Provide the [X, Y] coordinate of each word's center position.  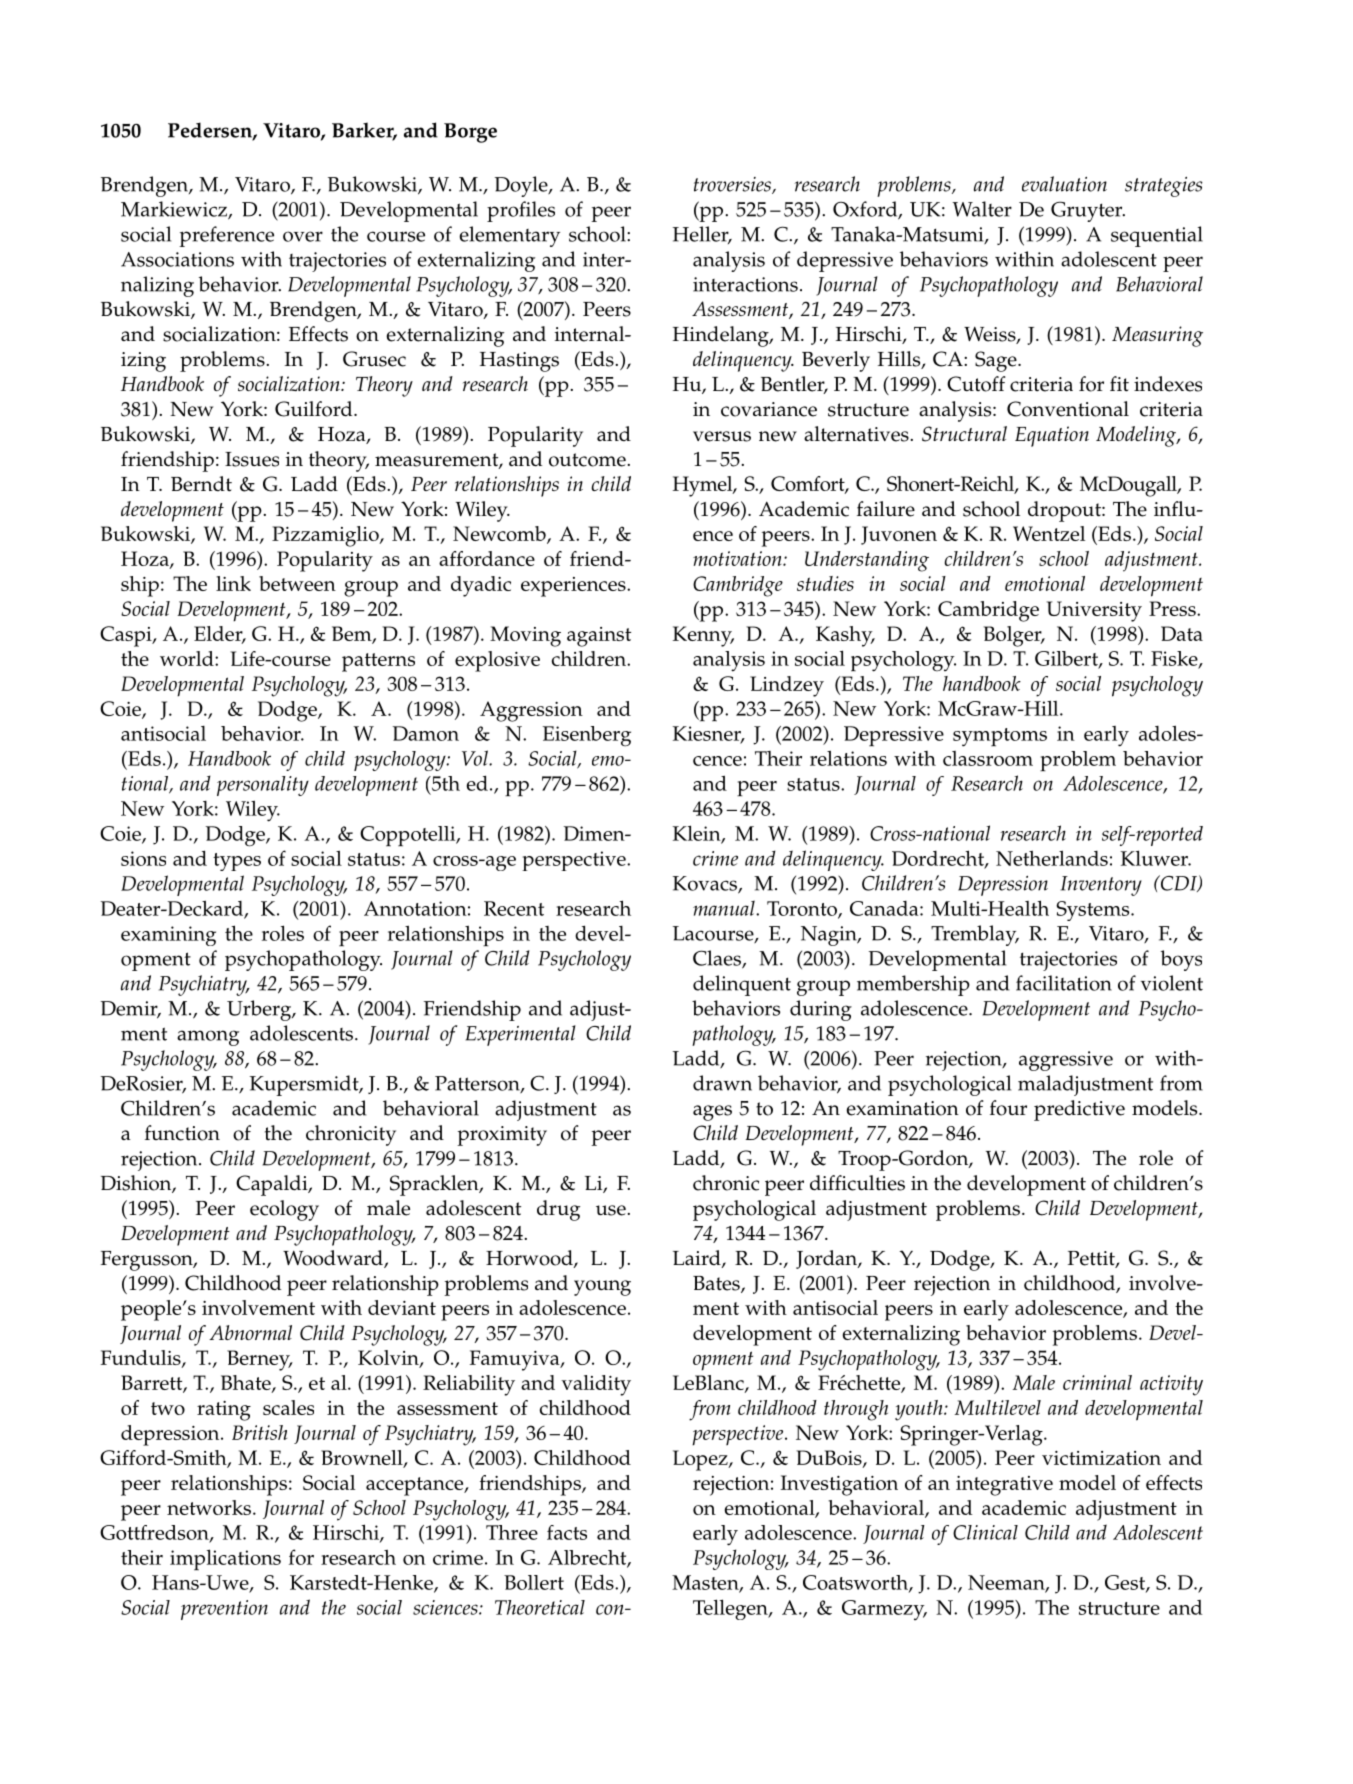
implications [225, 1560]
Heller [702, 235]
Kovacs [706, 884]
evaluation [1064, 184]
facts [567, 1532]
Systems [1094, 911]
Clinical [985, 1532]
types [237, 862]
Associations [177, 259]
